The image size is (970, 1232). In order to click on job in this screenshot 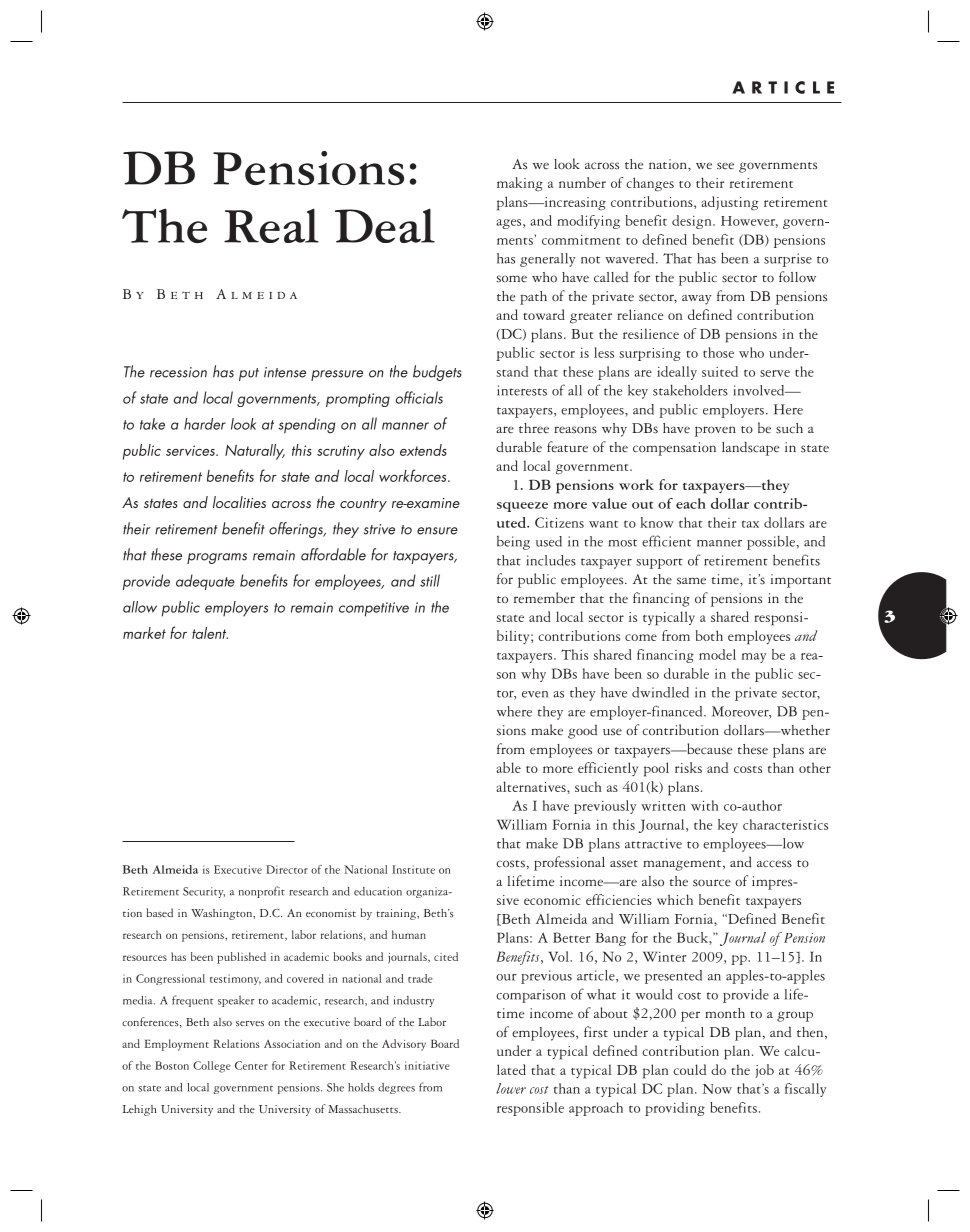, I will do `click(765, 1071)`.
